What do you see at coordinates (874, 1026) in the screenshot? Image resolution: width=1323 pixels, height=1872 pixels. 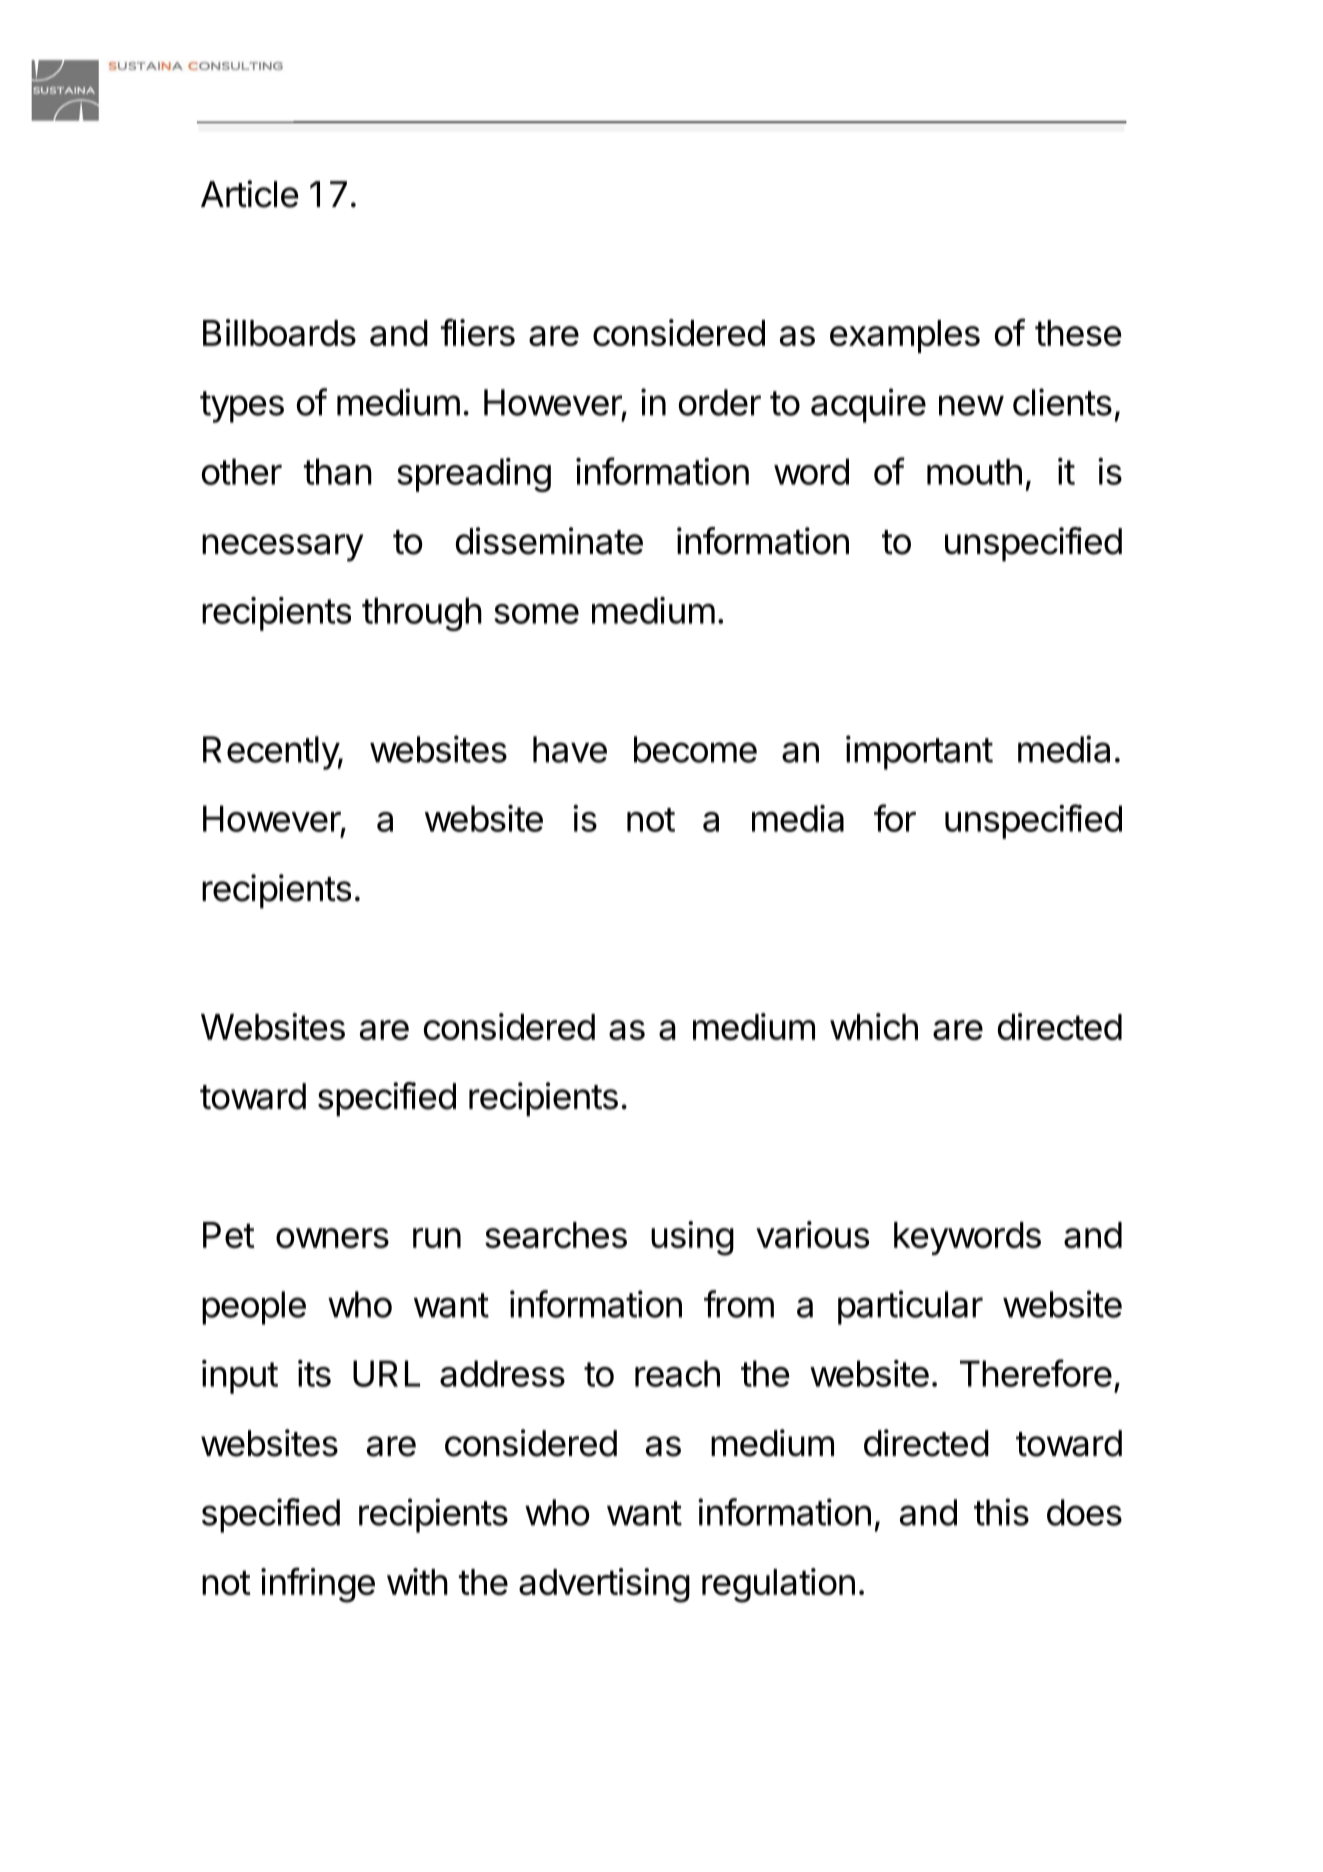 I see `which` at bounding box center [874, 1026].
